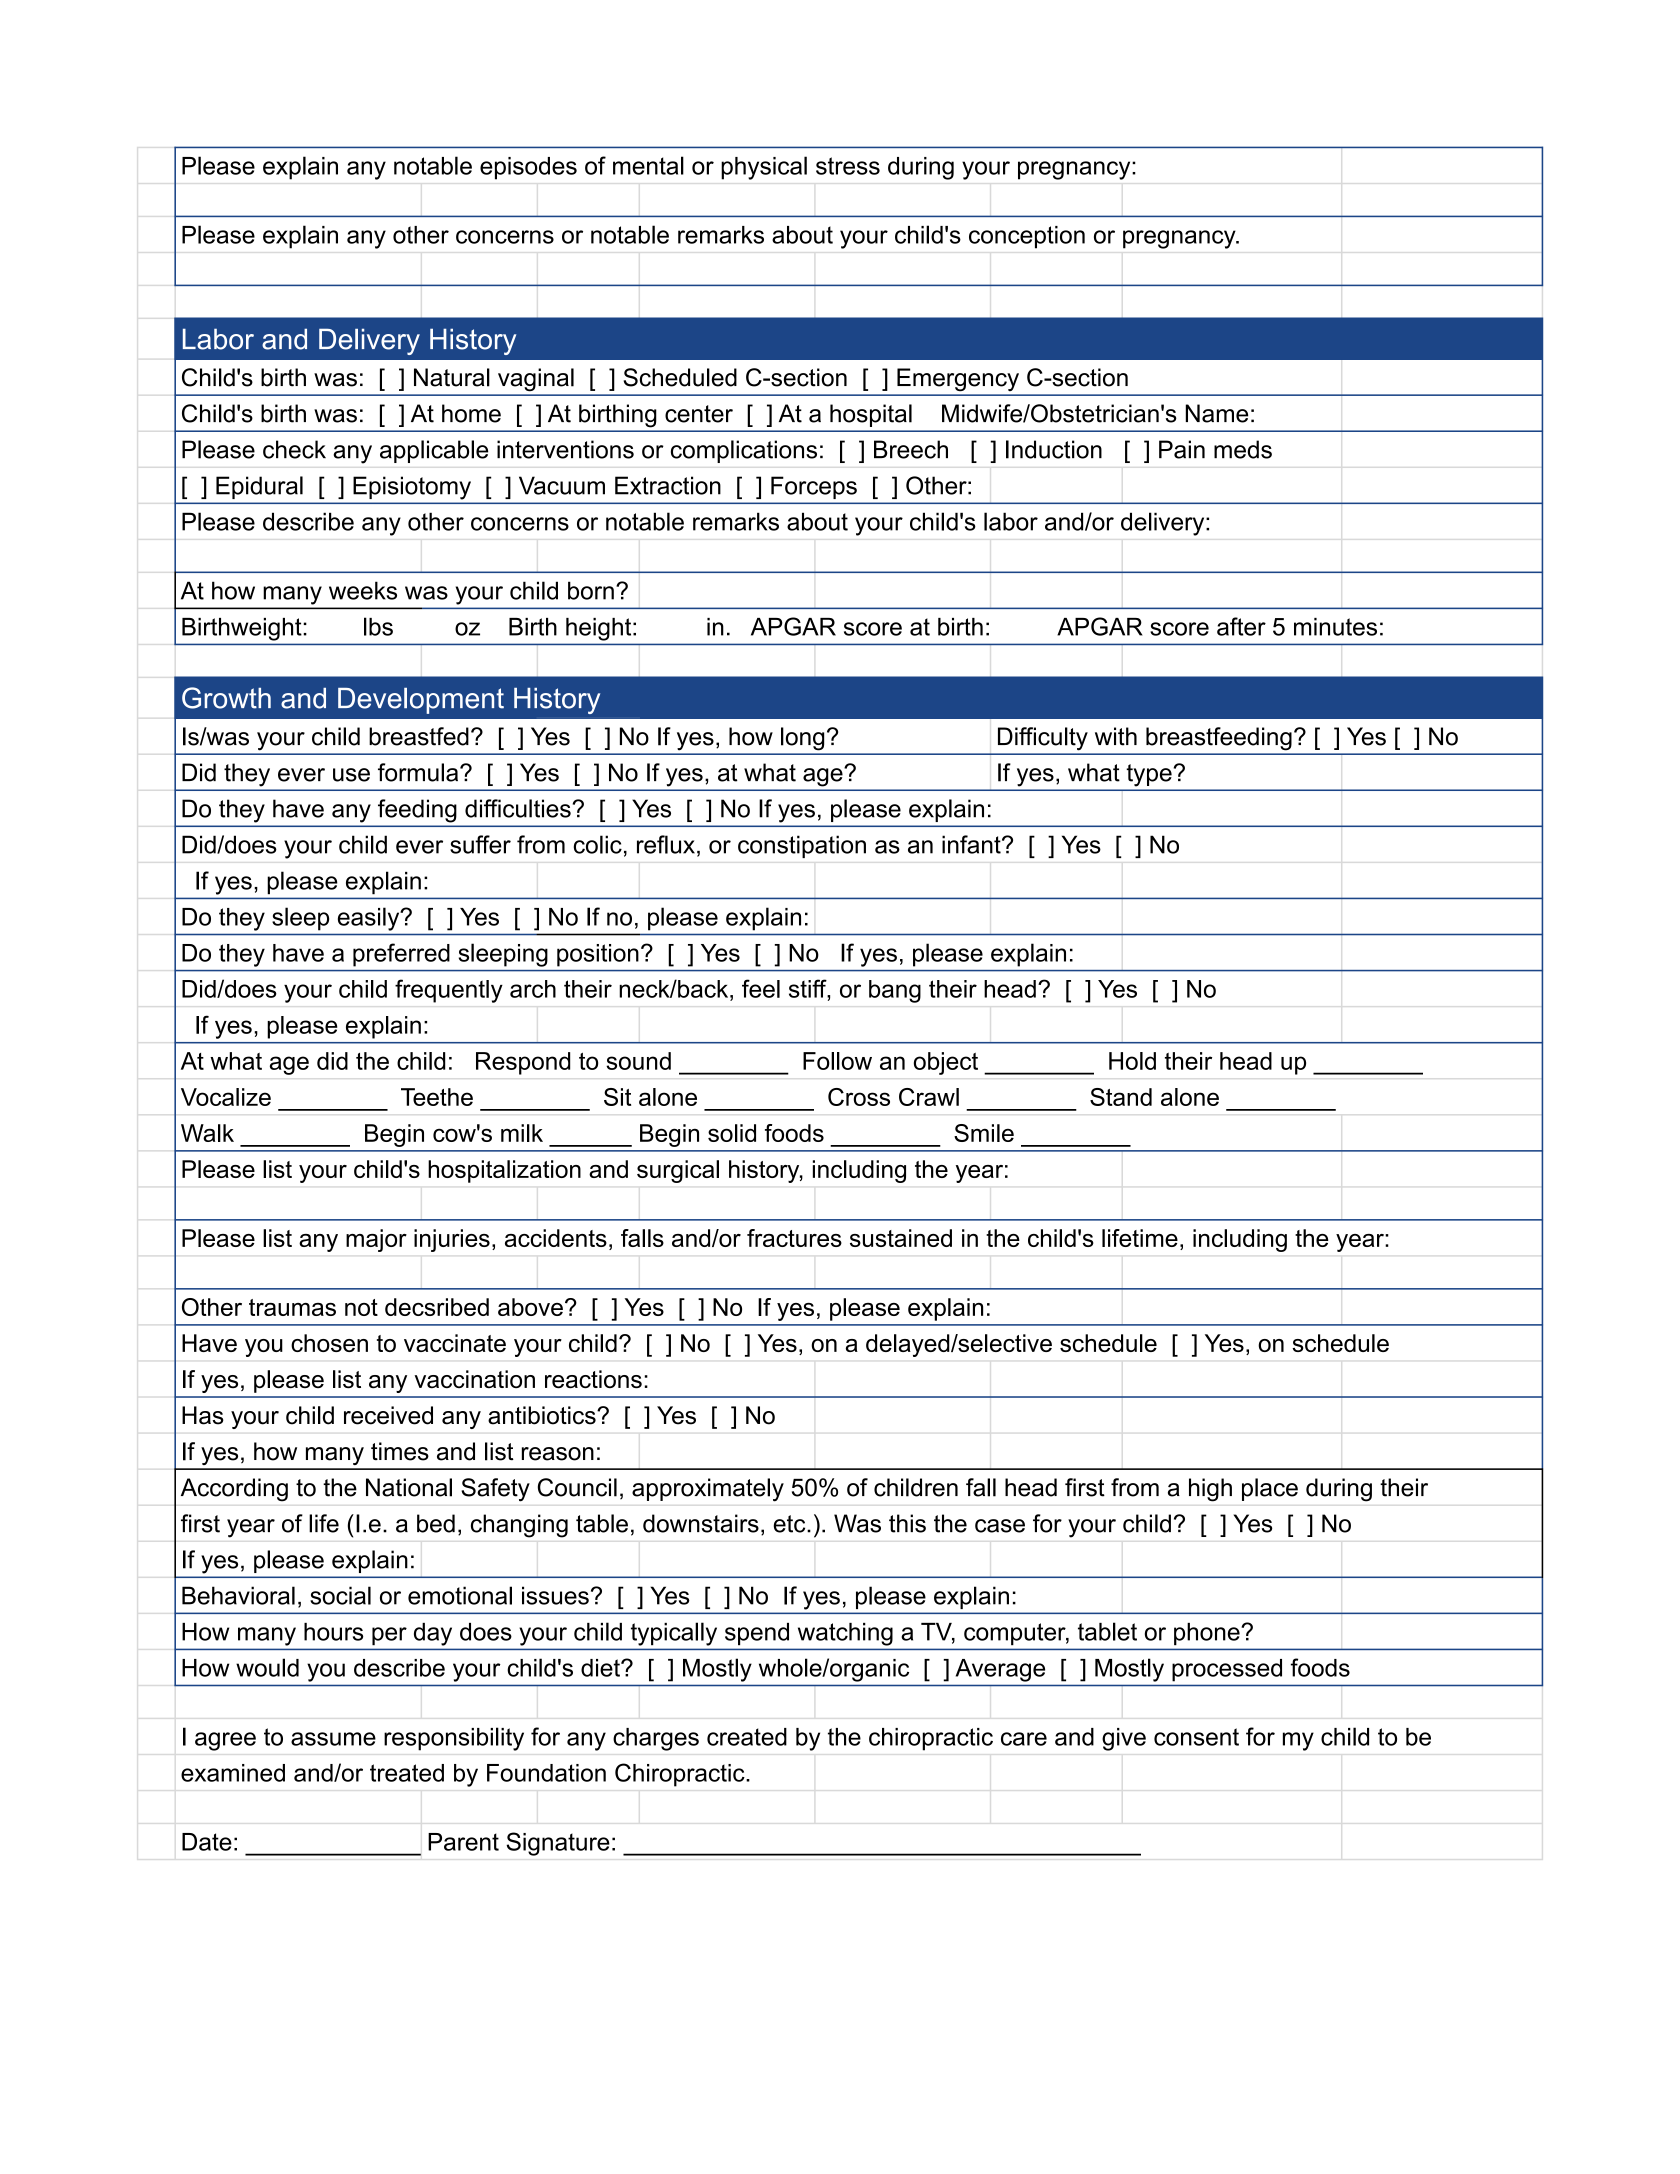 This document has width=1680, height=2174. Describe the element at coordinates (401, 955) in the document. I see `preferred` at that location.
